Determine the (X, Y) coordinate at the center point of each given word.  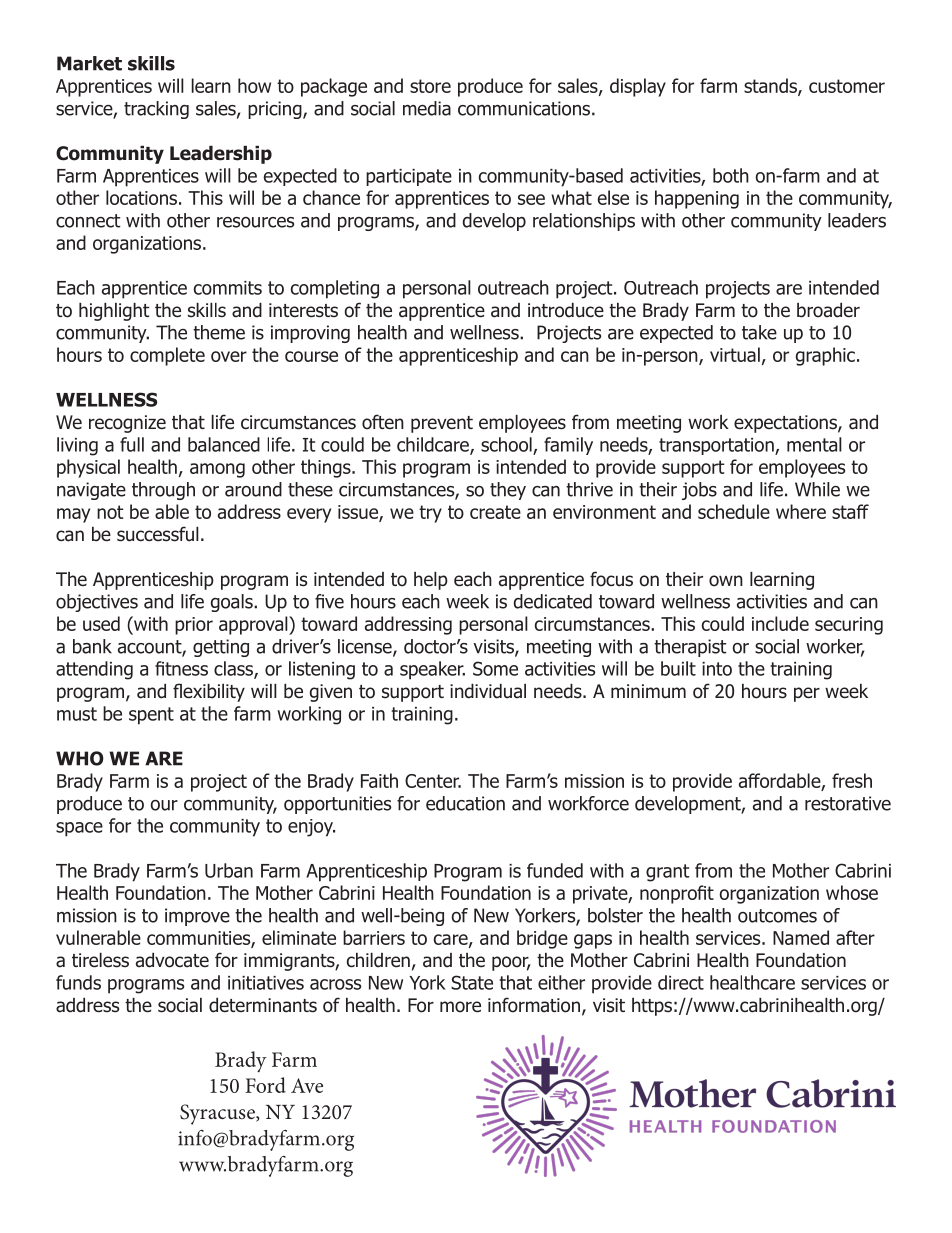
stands (771, 86)
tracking (156, 110)
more (460, 1007)
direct (681, 982)
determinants (263, 1005)
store (430, 86)
